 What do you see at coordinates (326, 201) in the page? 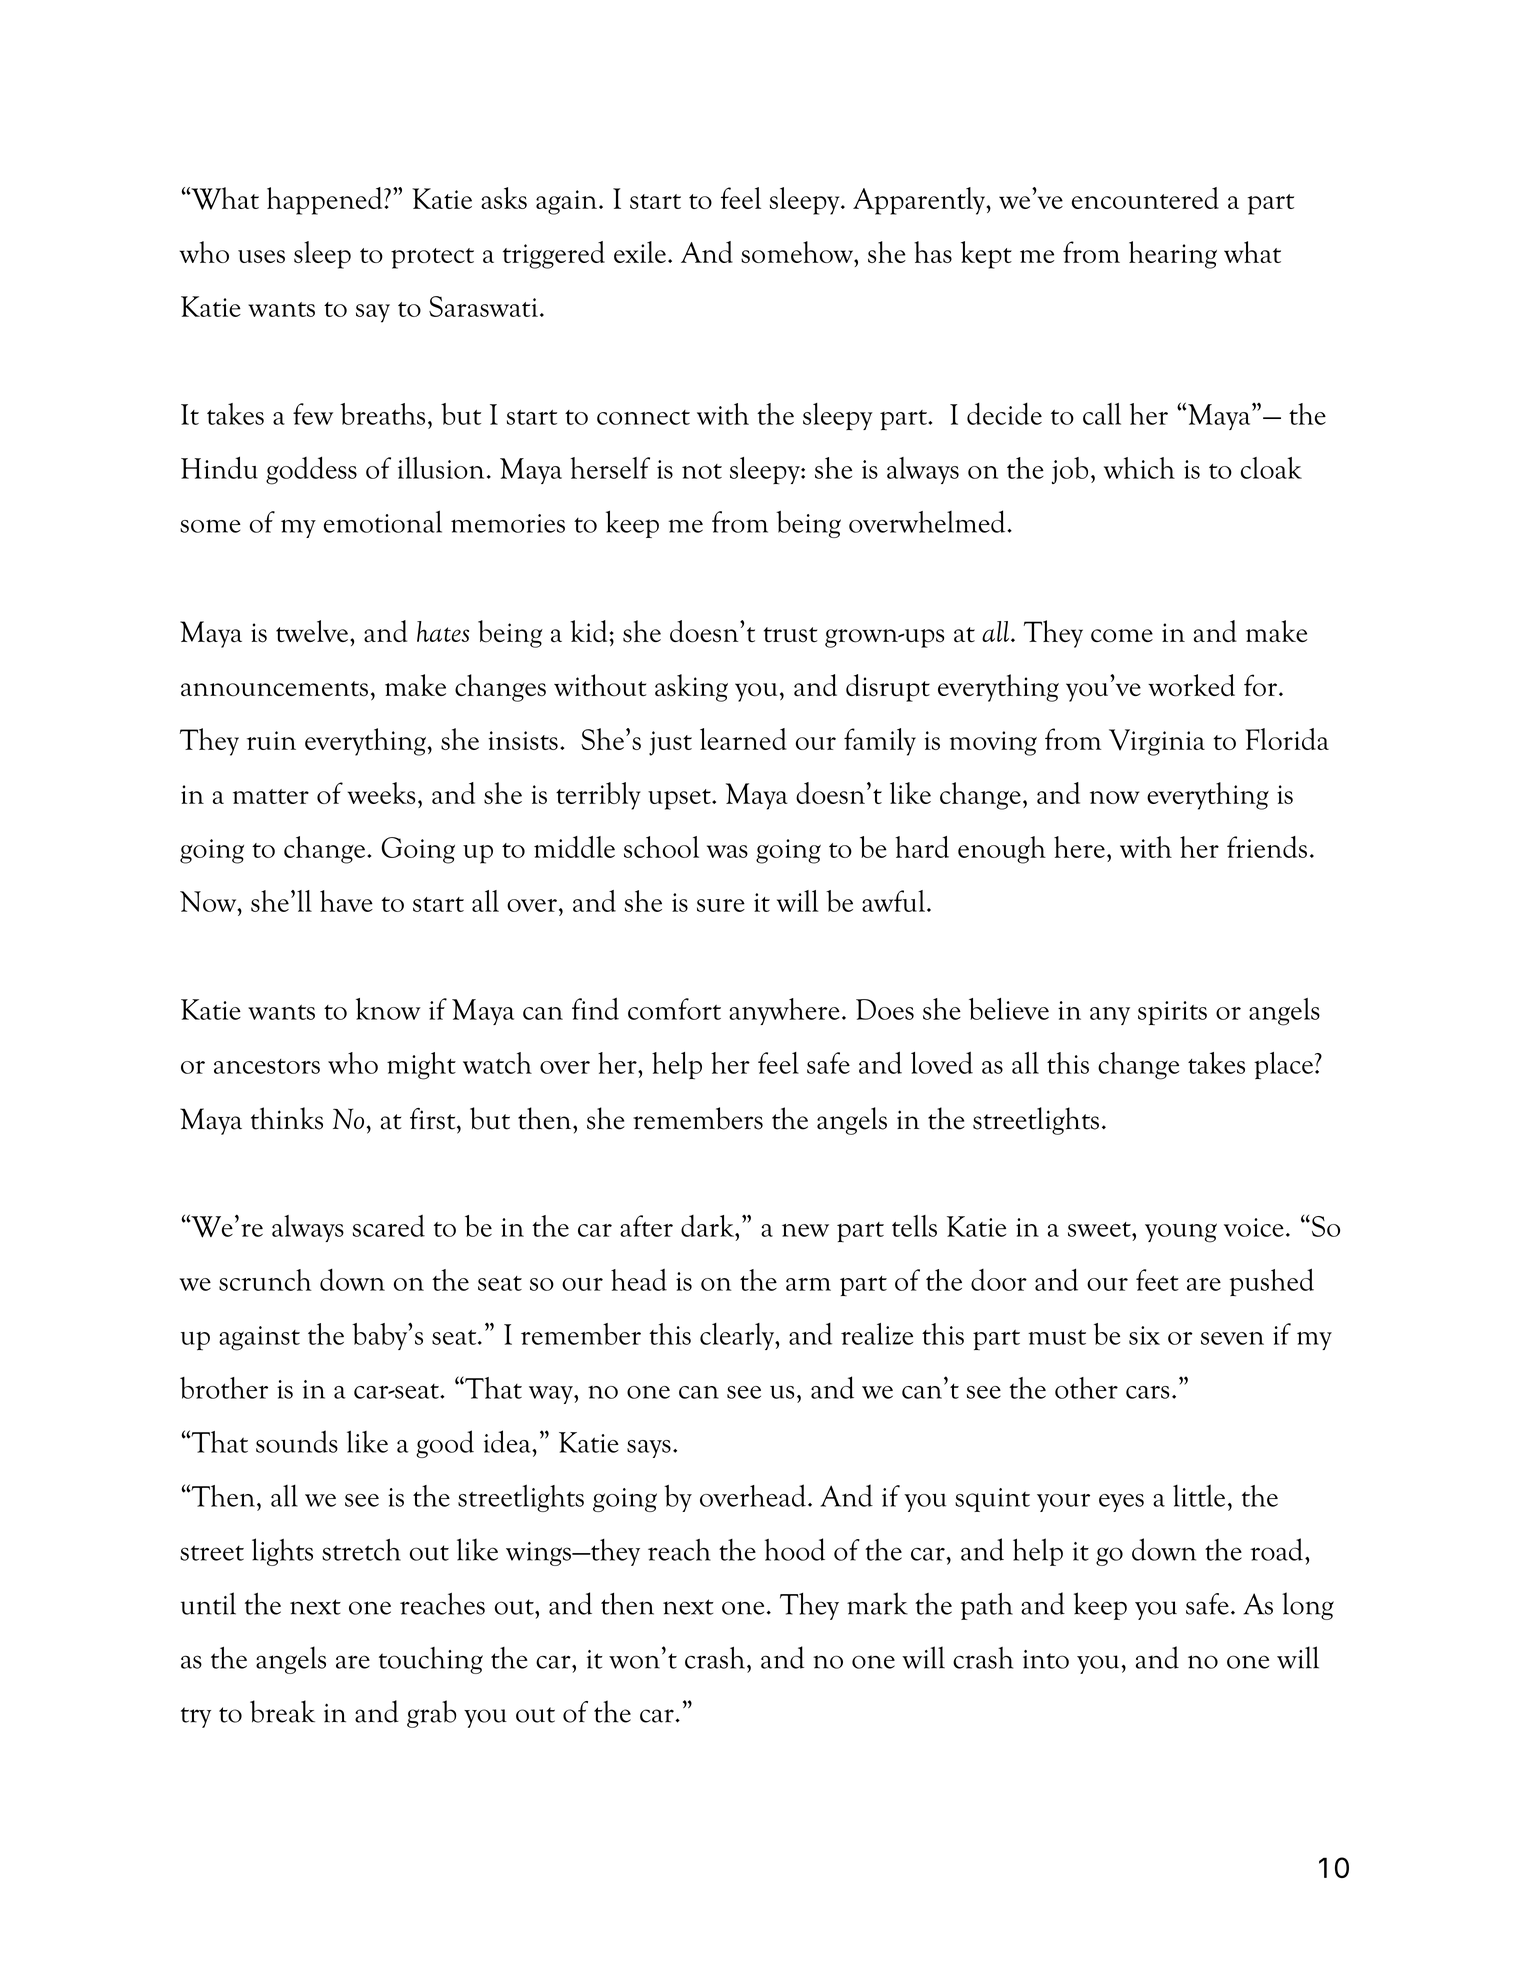
I see `happened` at bounding box center [326, 201].
